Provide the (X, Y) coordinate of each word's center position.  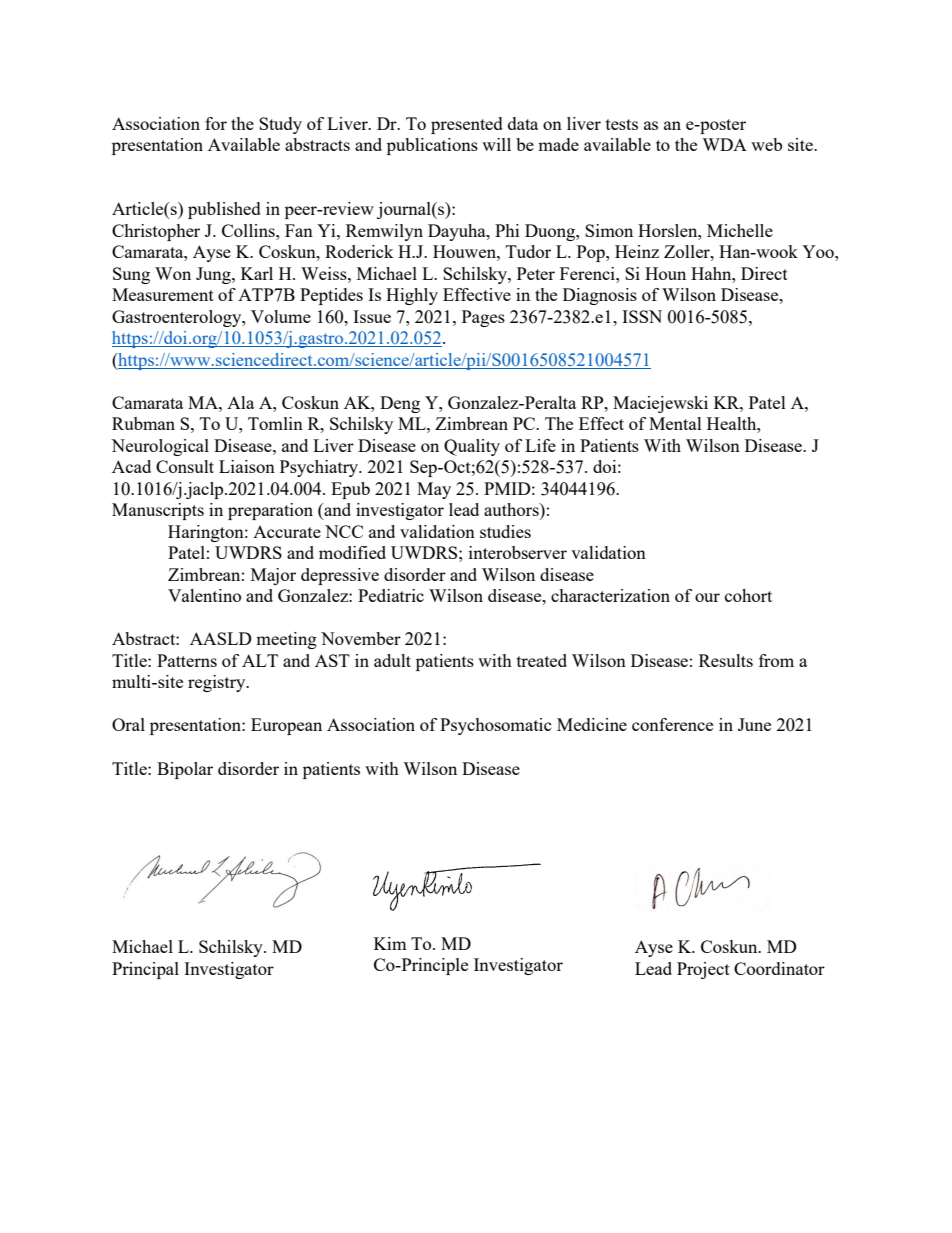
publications (432, 146)
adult (392, 660)
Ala (240, 402)
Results (726, 660)
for (216, 123)
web (766, 144)
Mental (675, 423)
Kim (390, 943)
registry (218, 683)
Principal (145, 970)
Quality (472, 447)
